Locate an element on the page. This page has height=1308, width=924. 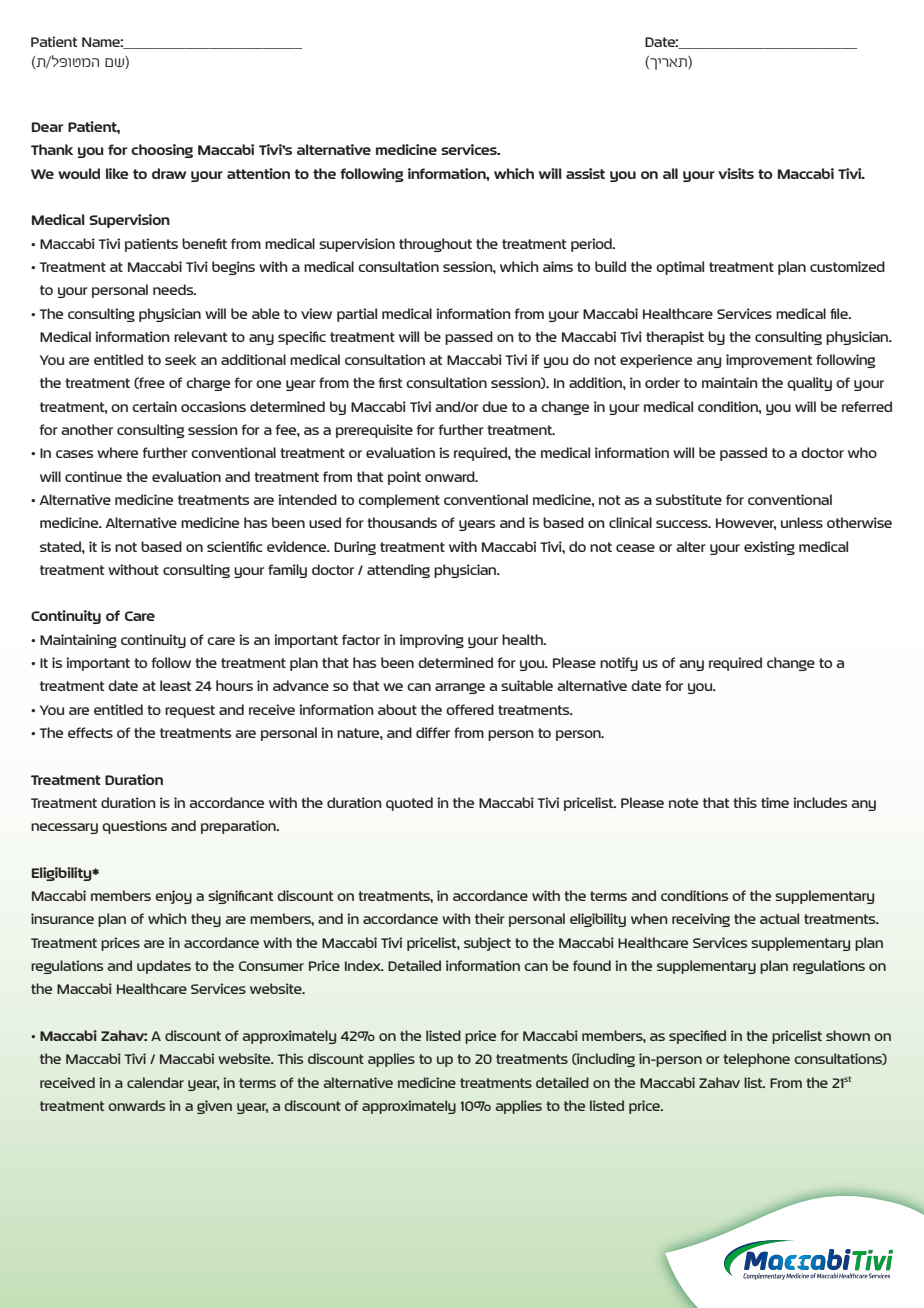
offered is located at coordinates (470, 709).
